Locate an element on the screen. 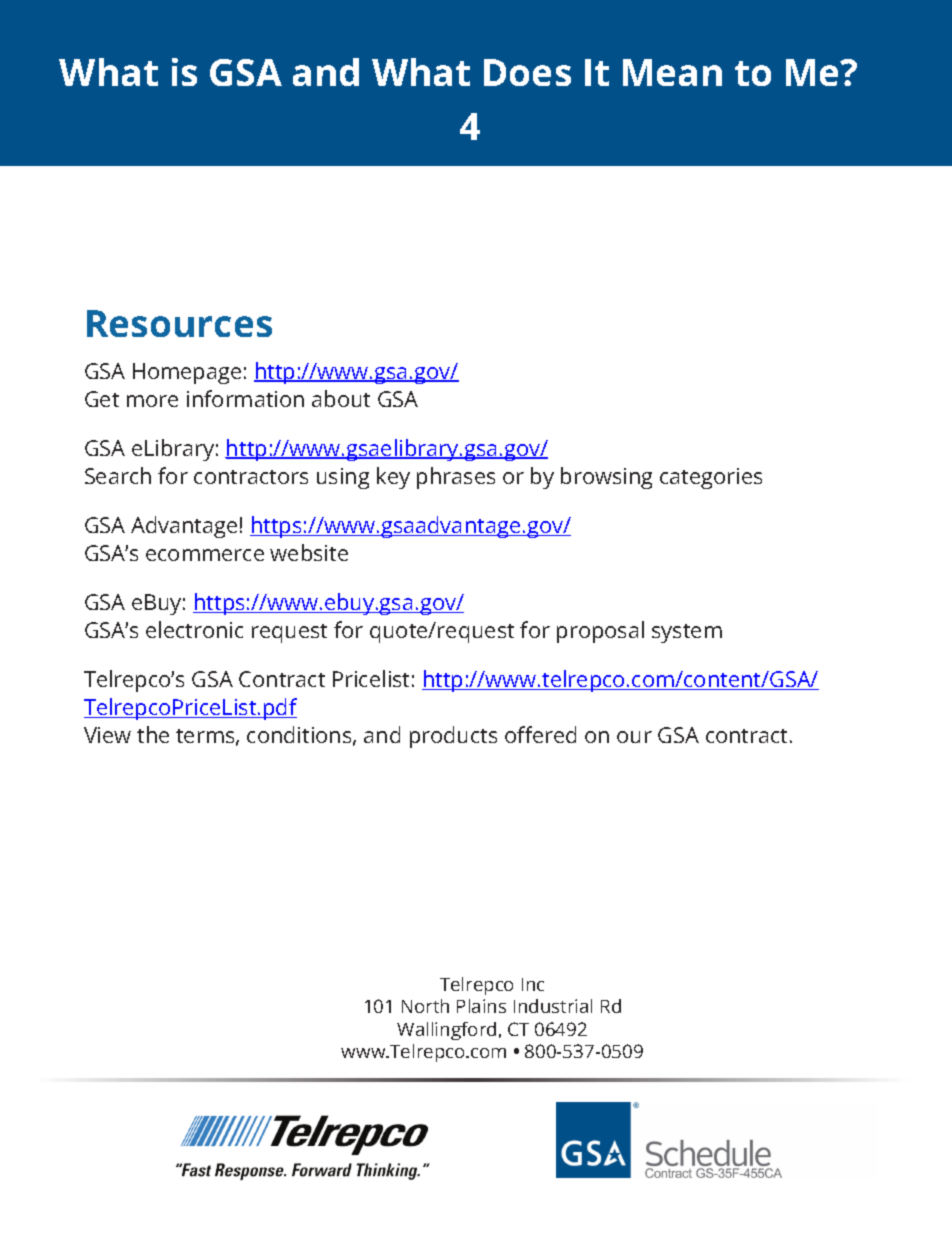 This screenshot has width=952, height=1233. categories is located at coordinates (711, 478).
